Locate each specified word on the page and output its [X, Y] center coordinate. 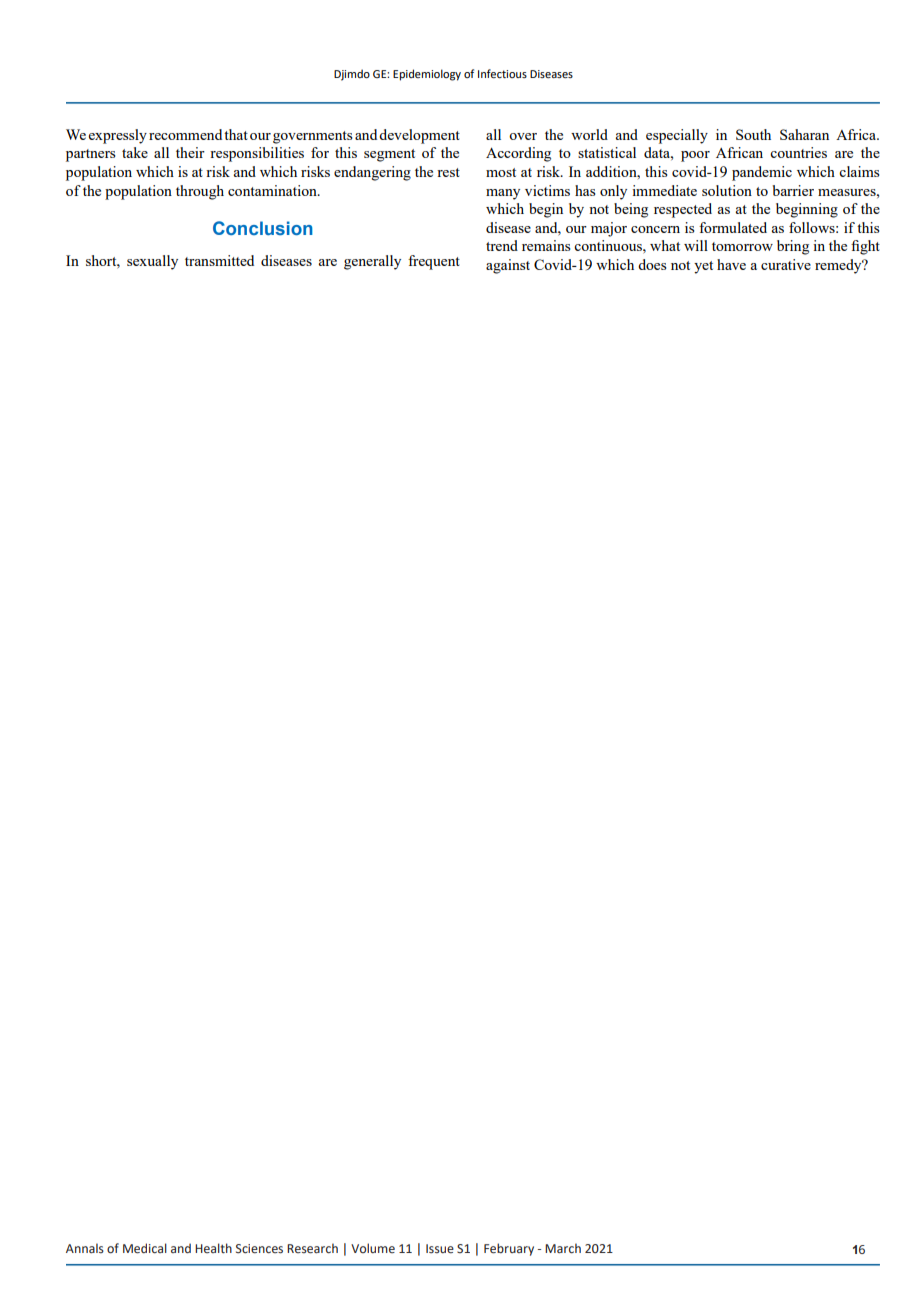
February [509, 1249]
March [563, 1248]
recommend [185, 134]
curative [786, 264]
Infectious [502, 73]
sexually [152, 262]
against [508, 266]
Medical [145, 1248]
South [753, 134]
